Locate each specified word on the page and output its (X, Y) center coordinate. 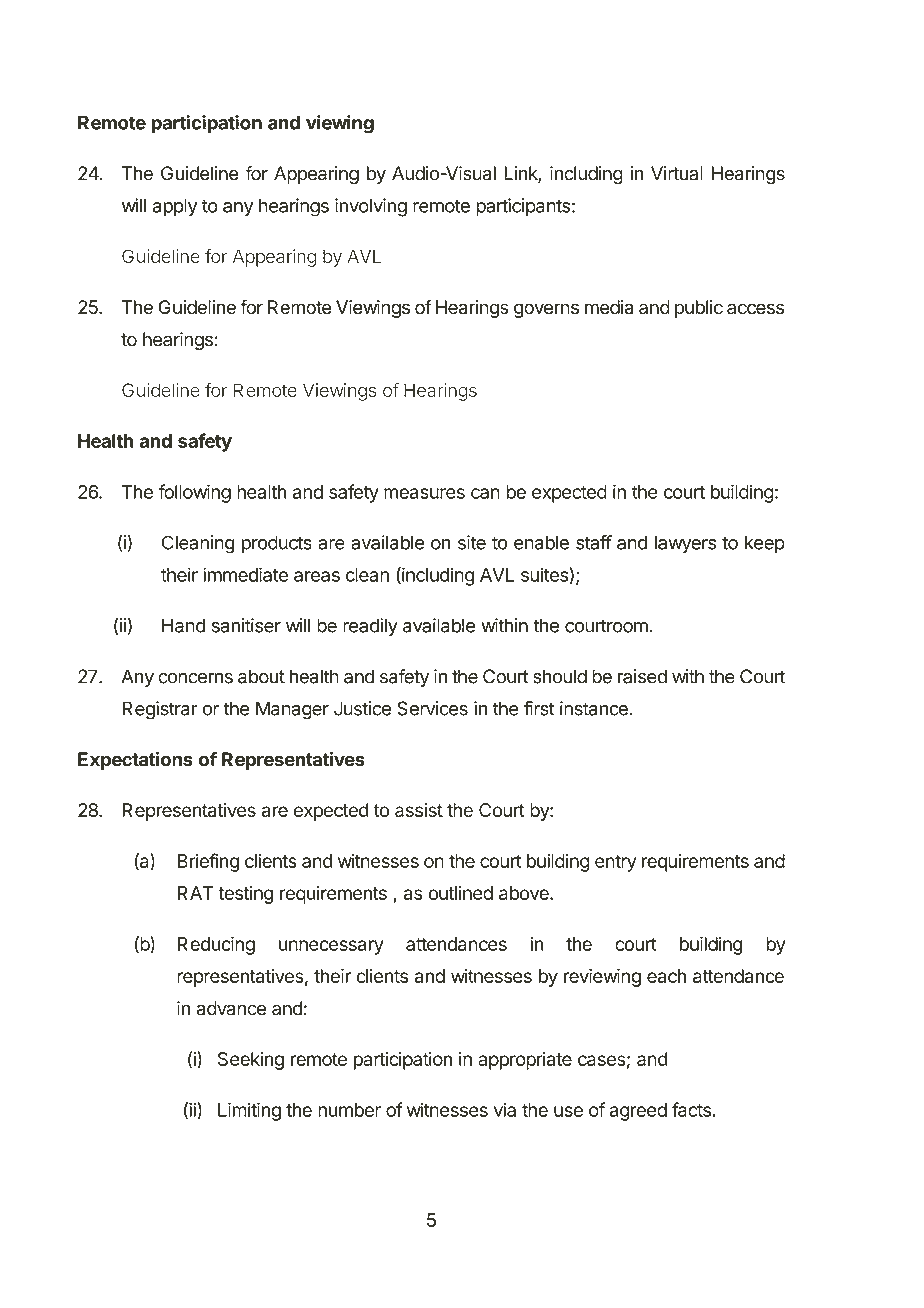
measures (424, 493)
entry (615, 863)
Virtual (677, 173)
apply (175, 207)
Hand (183, 625)
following (194, 493)
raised (642, 676)
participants (523, 207)
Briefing (208, 862)
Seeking (251, 1061)
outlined (461, 893)
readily (370, 627)
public (699, 309)
